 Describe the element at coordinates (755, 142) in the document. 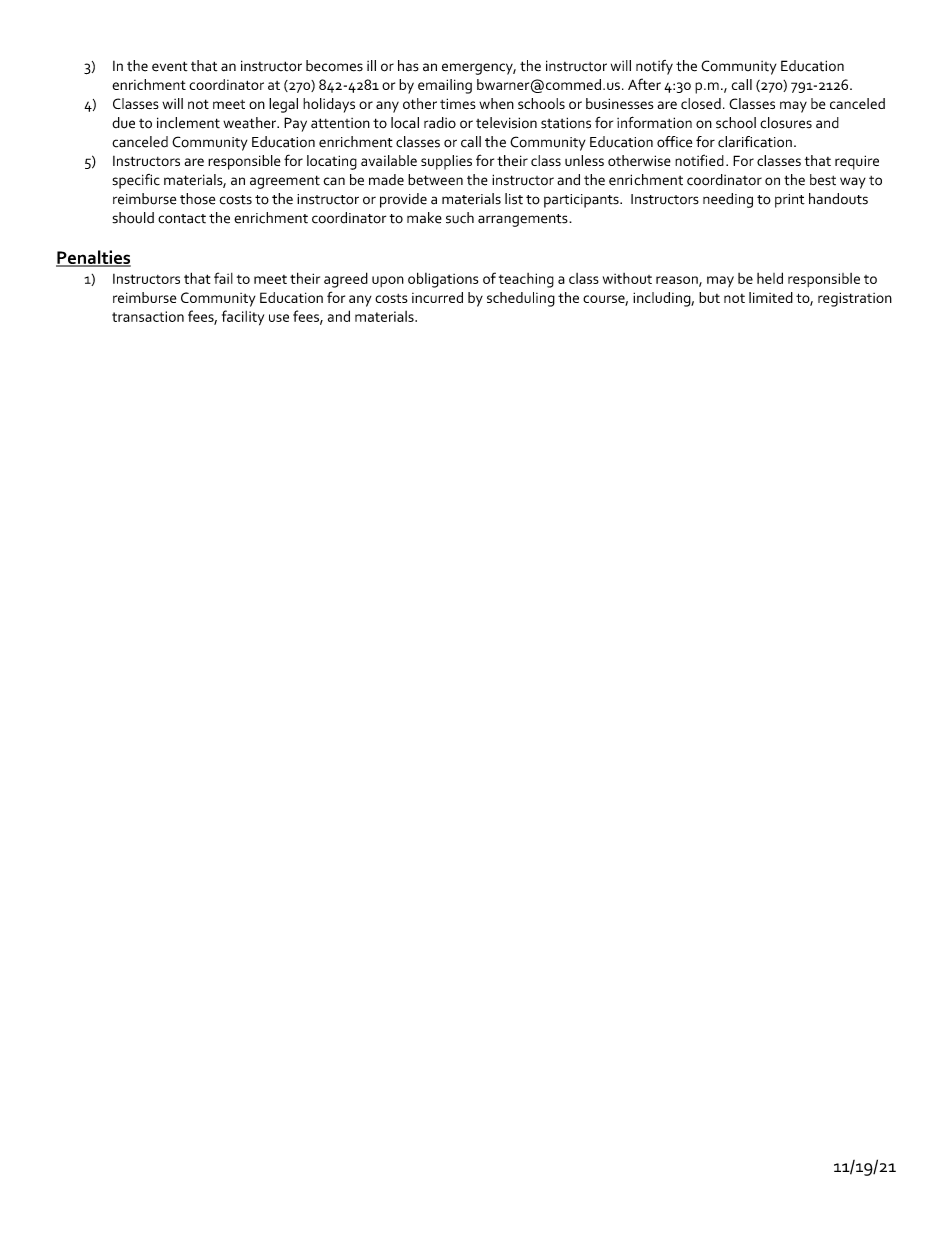

I see `clarification` at that location.
